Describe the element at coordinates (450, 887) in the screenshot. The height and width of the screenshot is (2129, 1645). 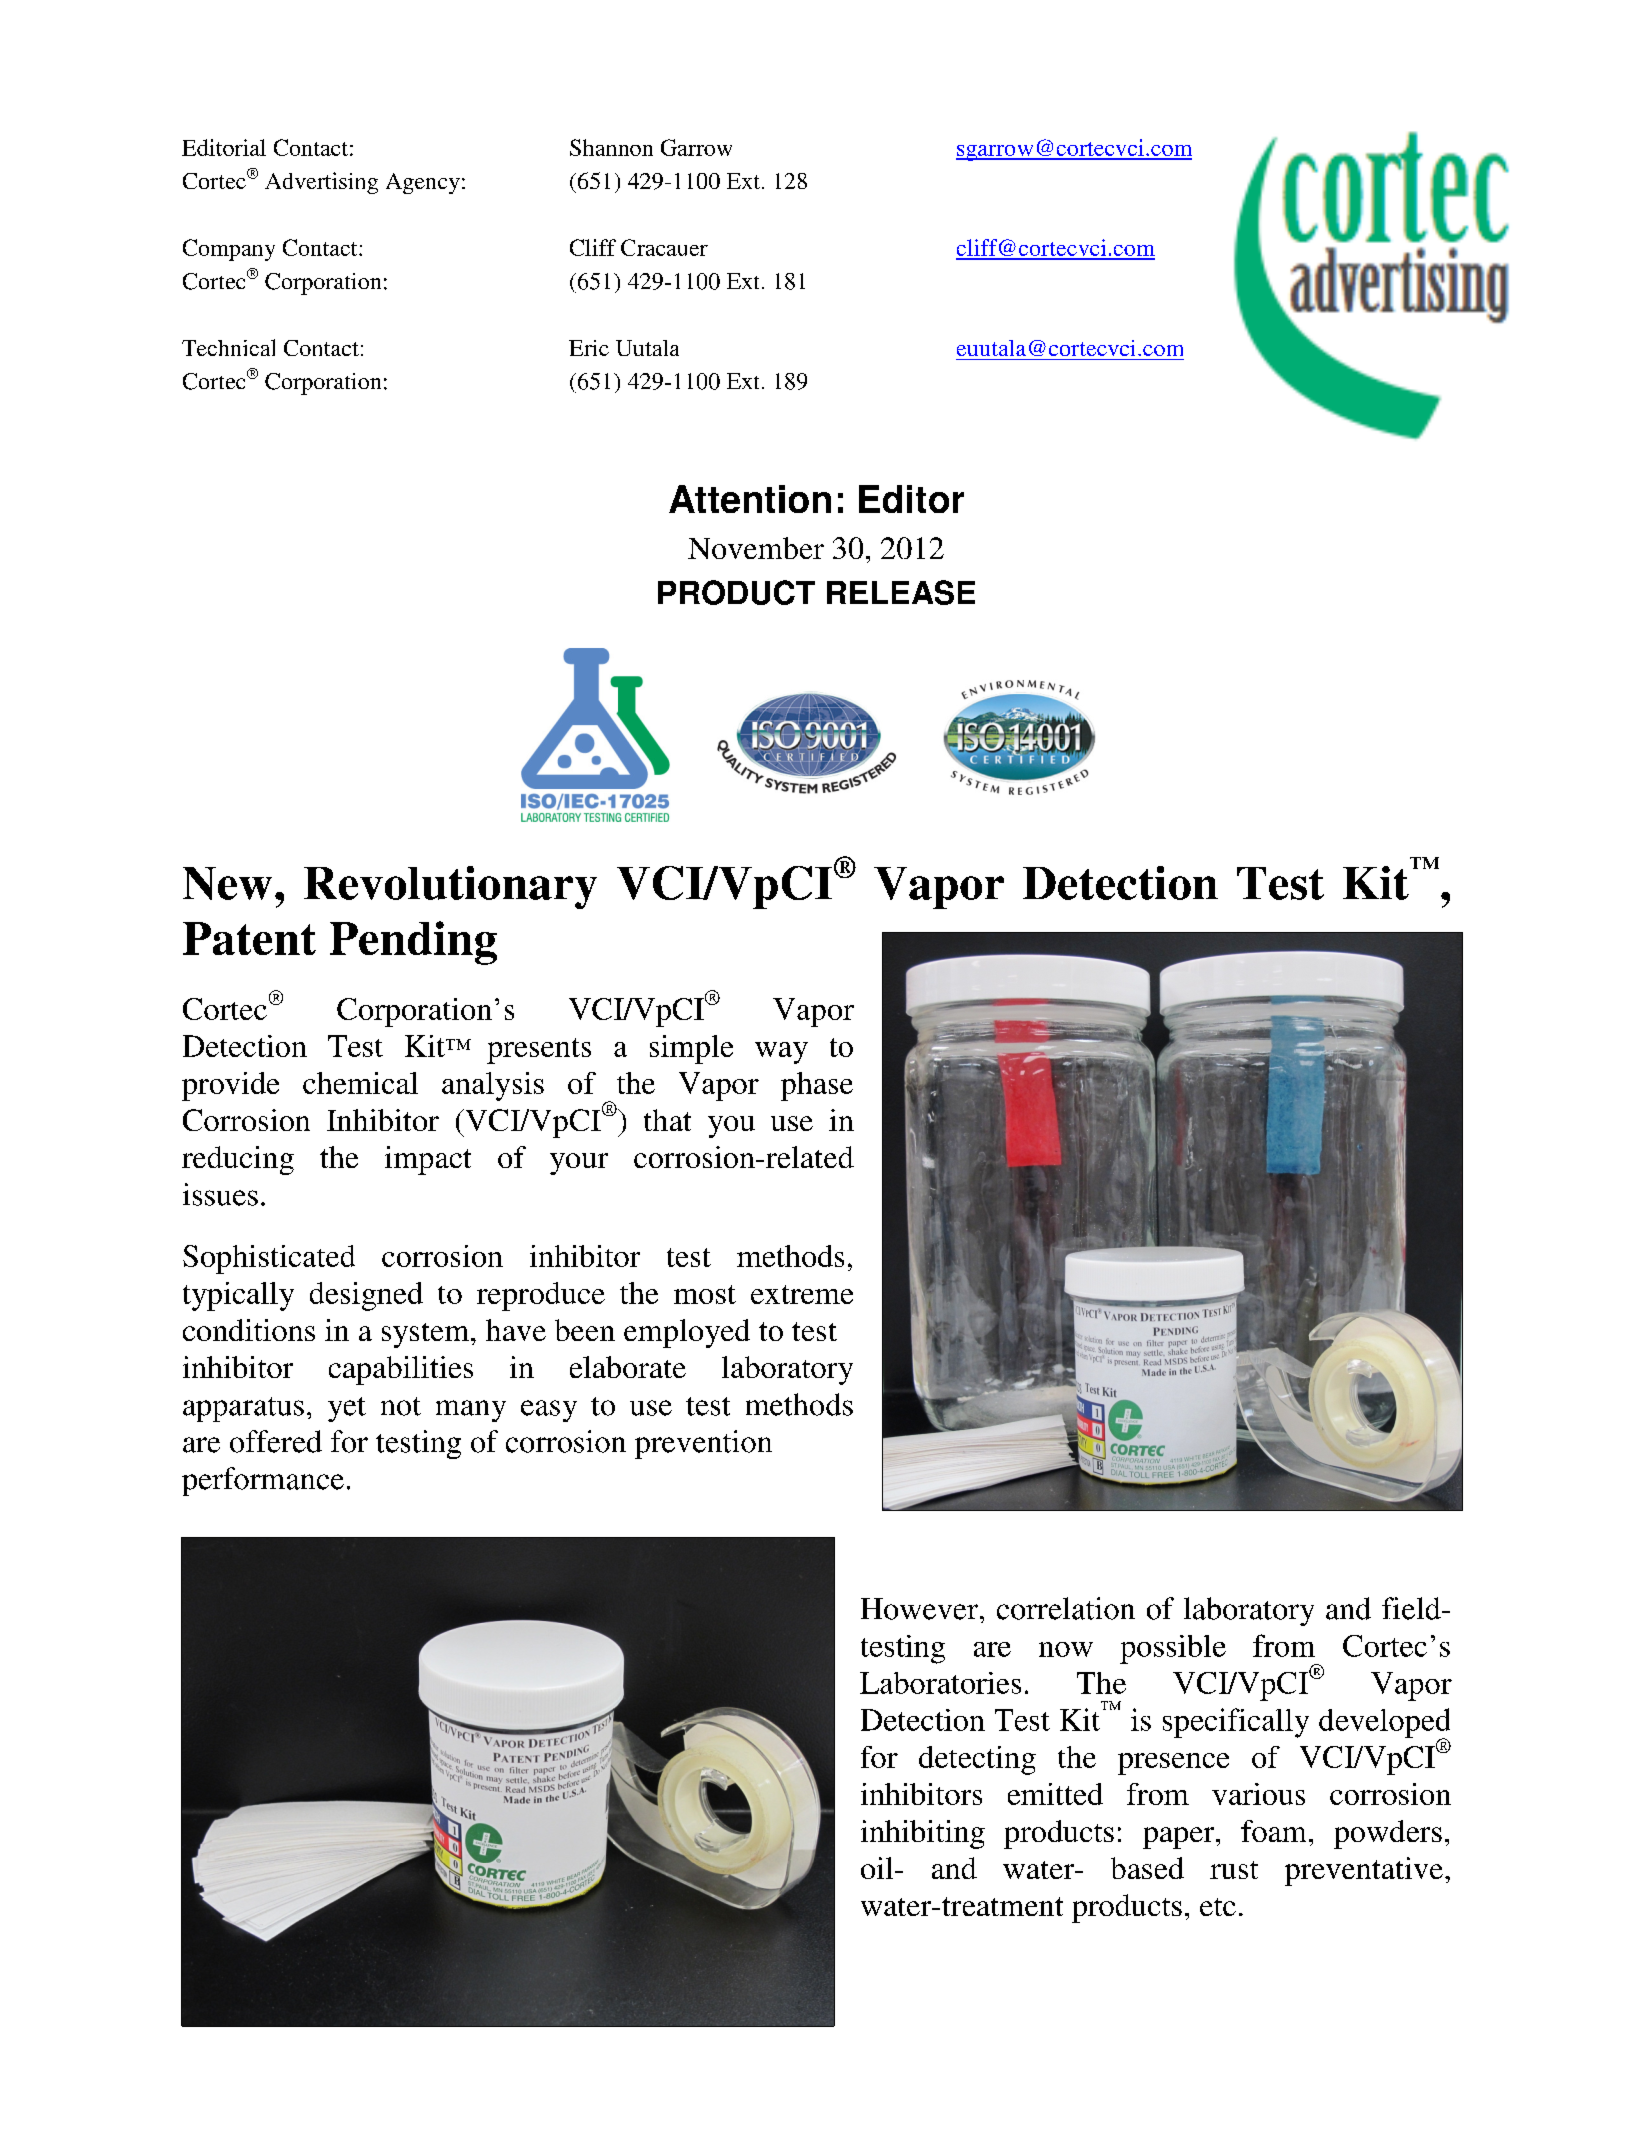
I see `Revolutionary` at that location.
